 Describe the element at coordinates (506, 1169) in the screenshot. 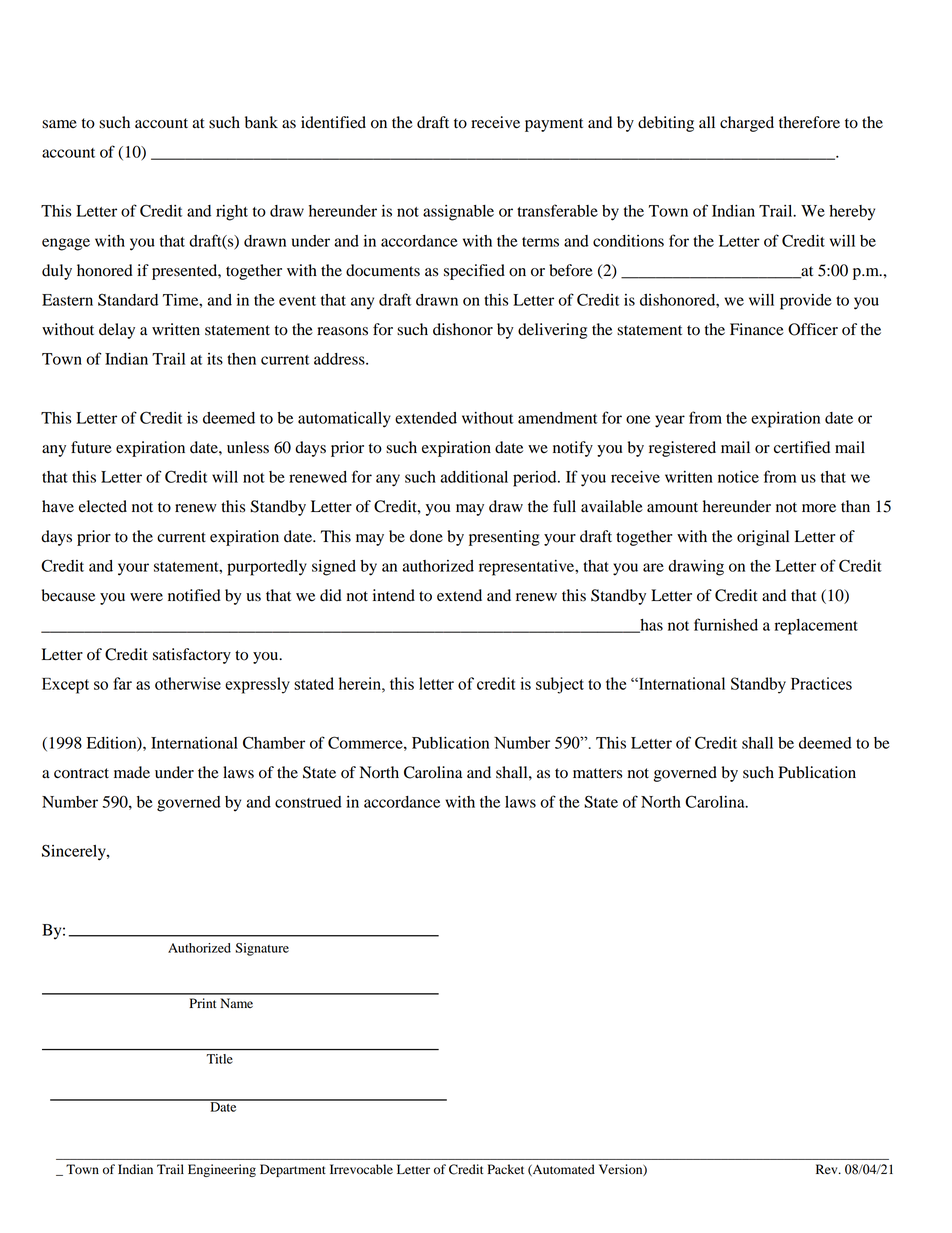

I see `Packet` at that location.
